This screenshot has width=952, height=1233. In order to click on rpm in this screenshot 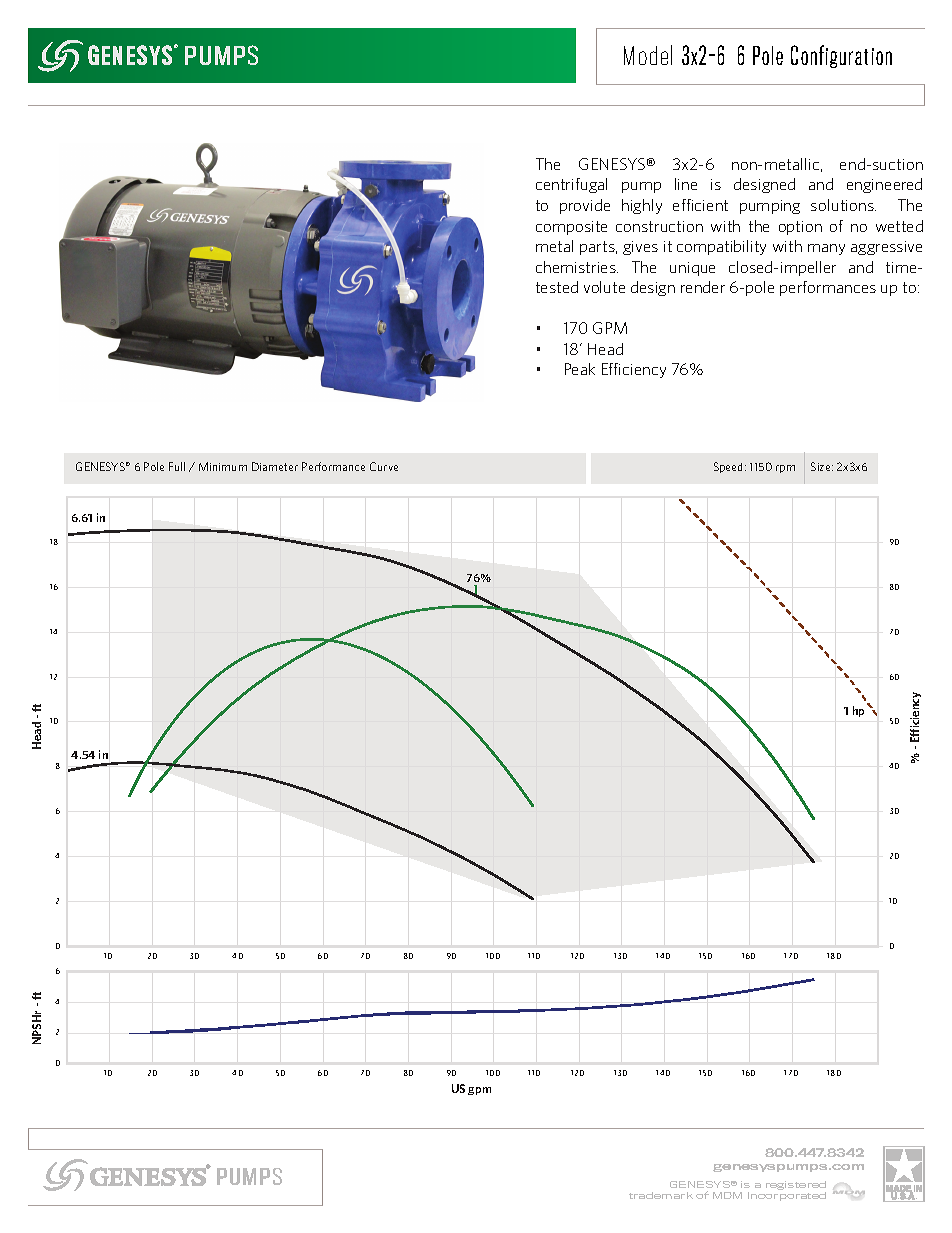, I will do `click(785, 469)`.
